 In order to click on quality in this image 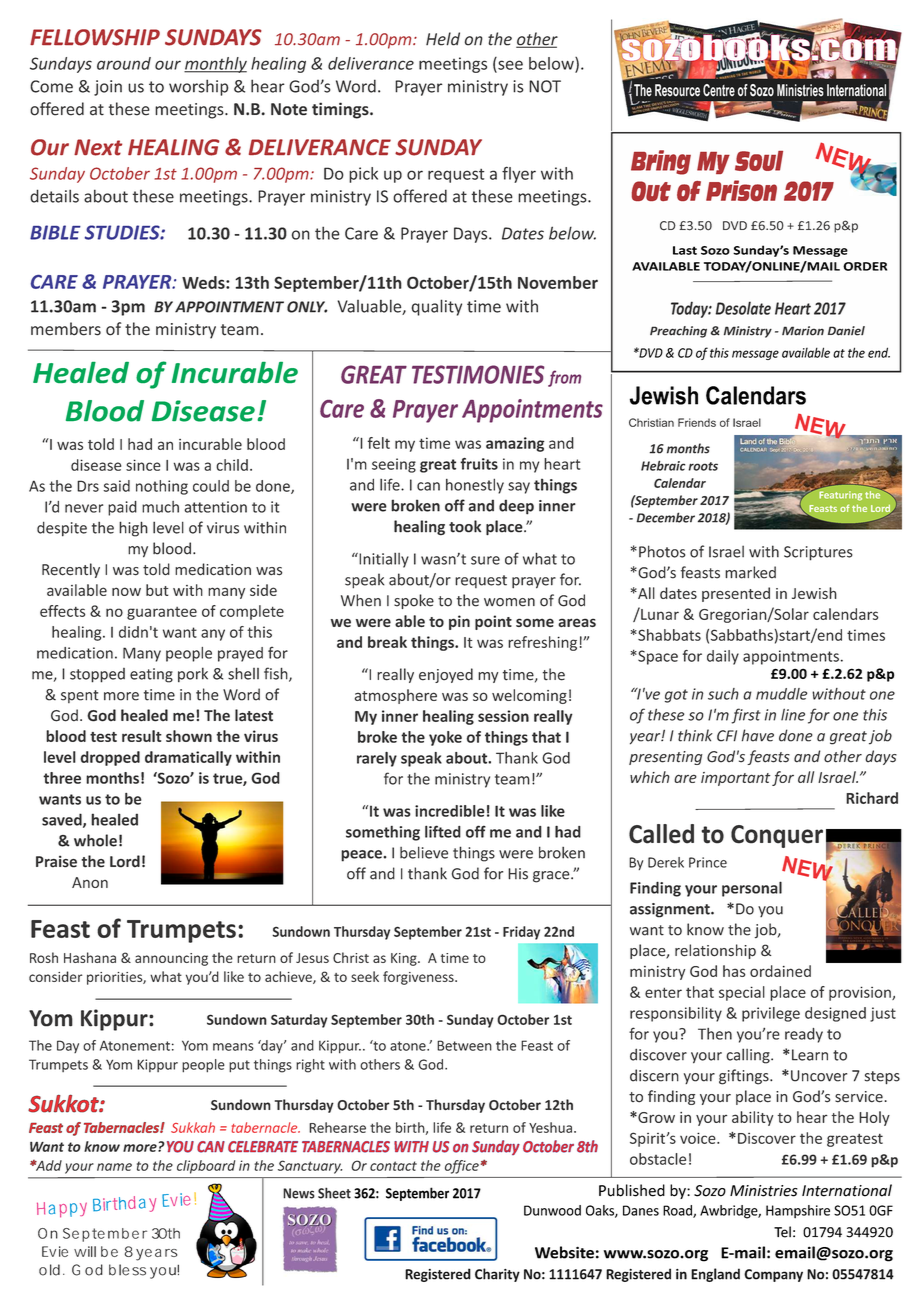, I will do `click(437, 307)`.
